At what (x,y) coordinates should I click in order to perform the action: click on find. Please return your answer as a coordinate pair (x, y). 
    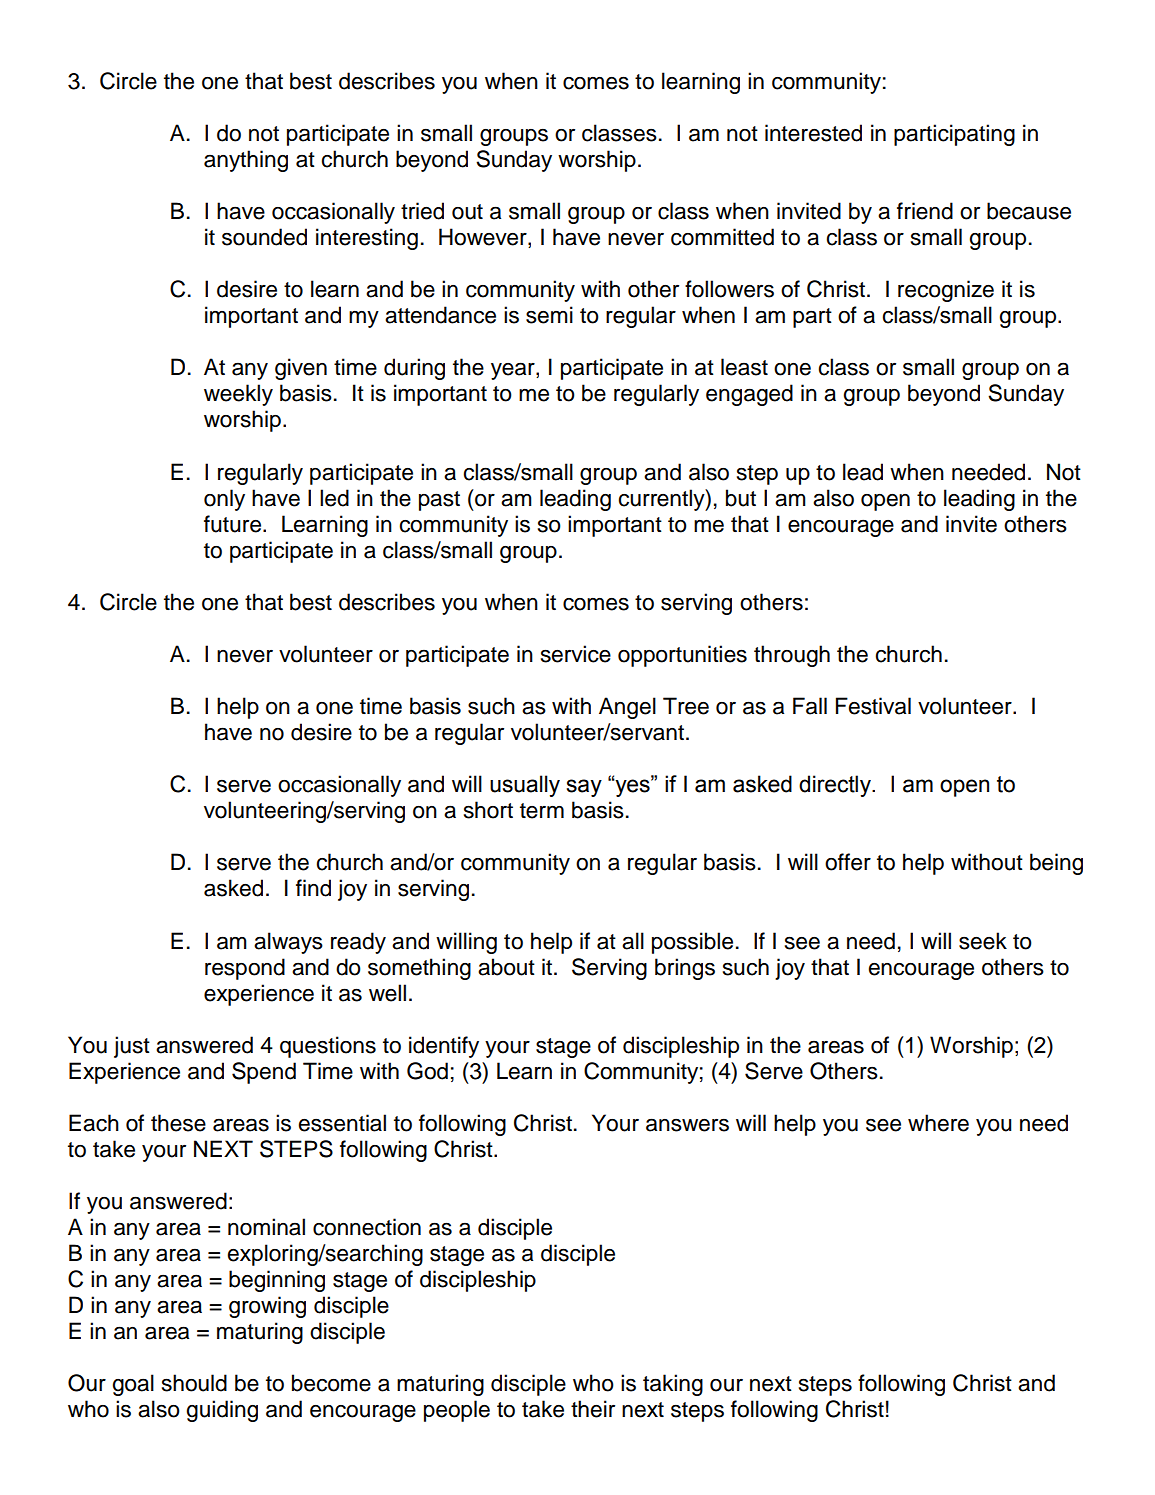
    Looking at the image, I should click on (313, 888).
